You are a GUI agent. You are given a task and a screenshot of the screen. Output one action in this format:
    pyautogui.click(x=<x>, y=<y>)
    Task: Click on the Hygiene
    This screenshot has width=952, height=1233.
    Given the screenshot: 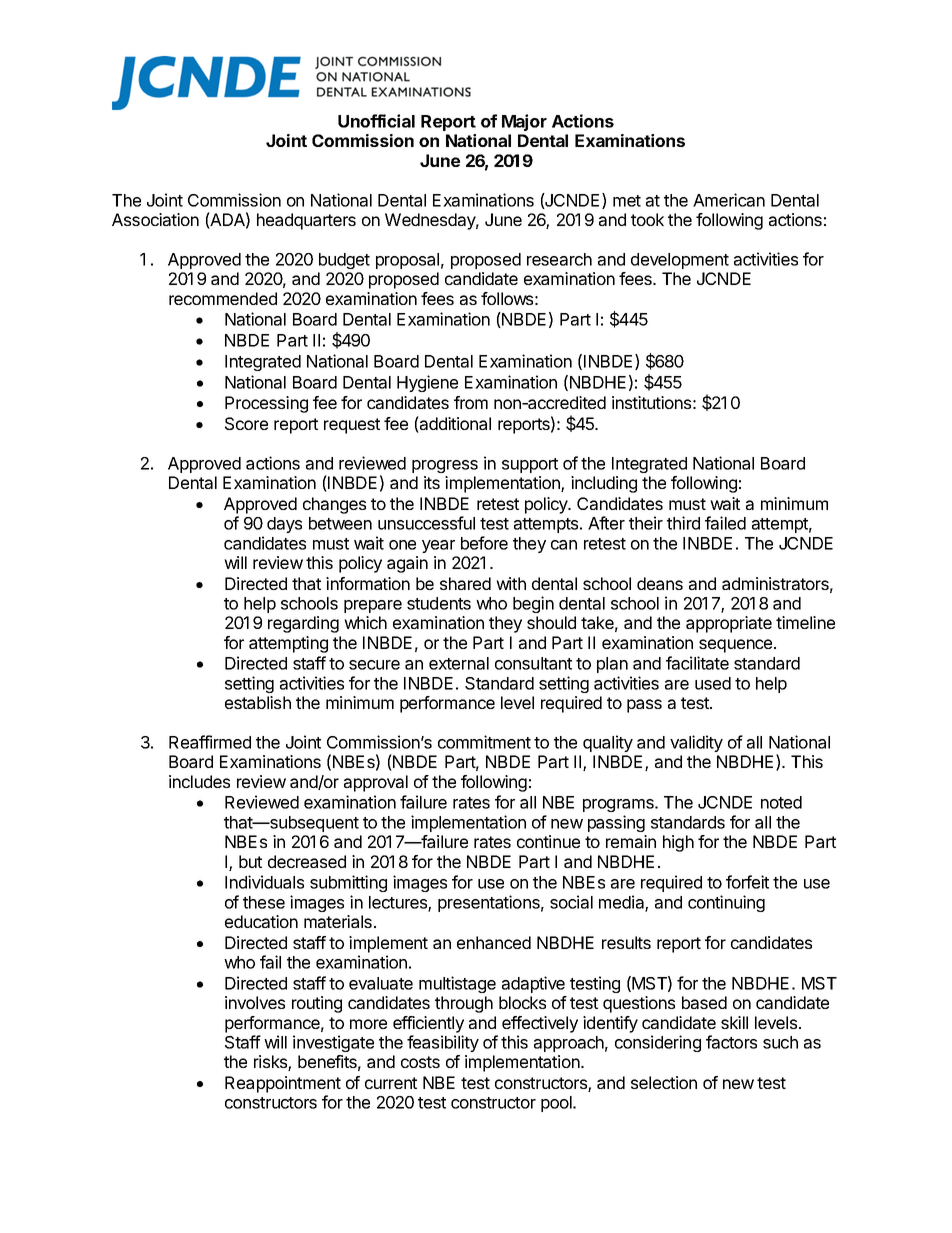 What is the action you would take?
    pyautogui.click(x=427, y=383)
